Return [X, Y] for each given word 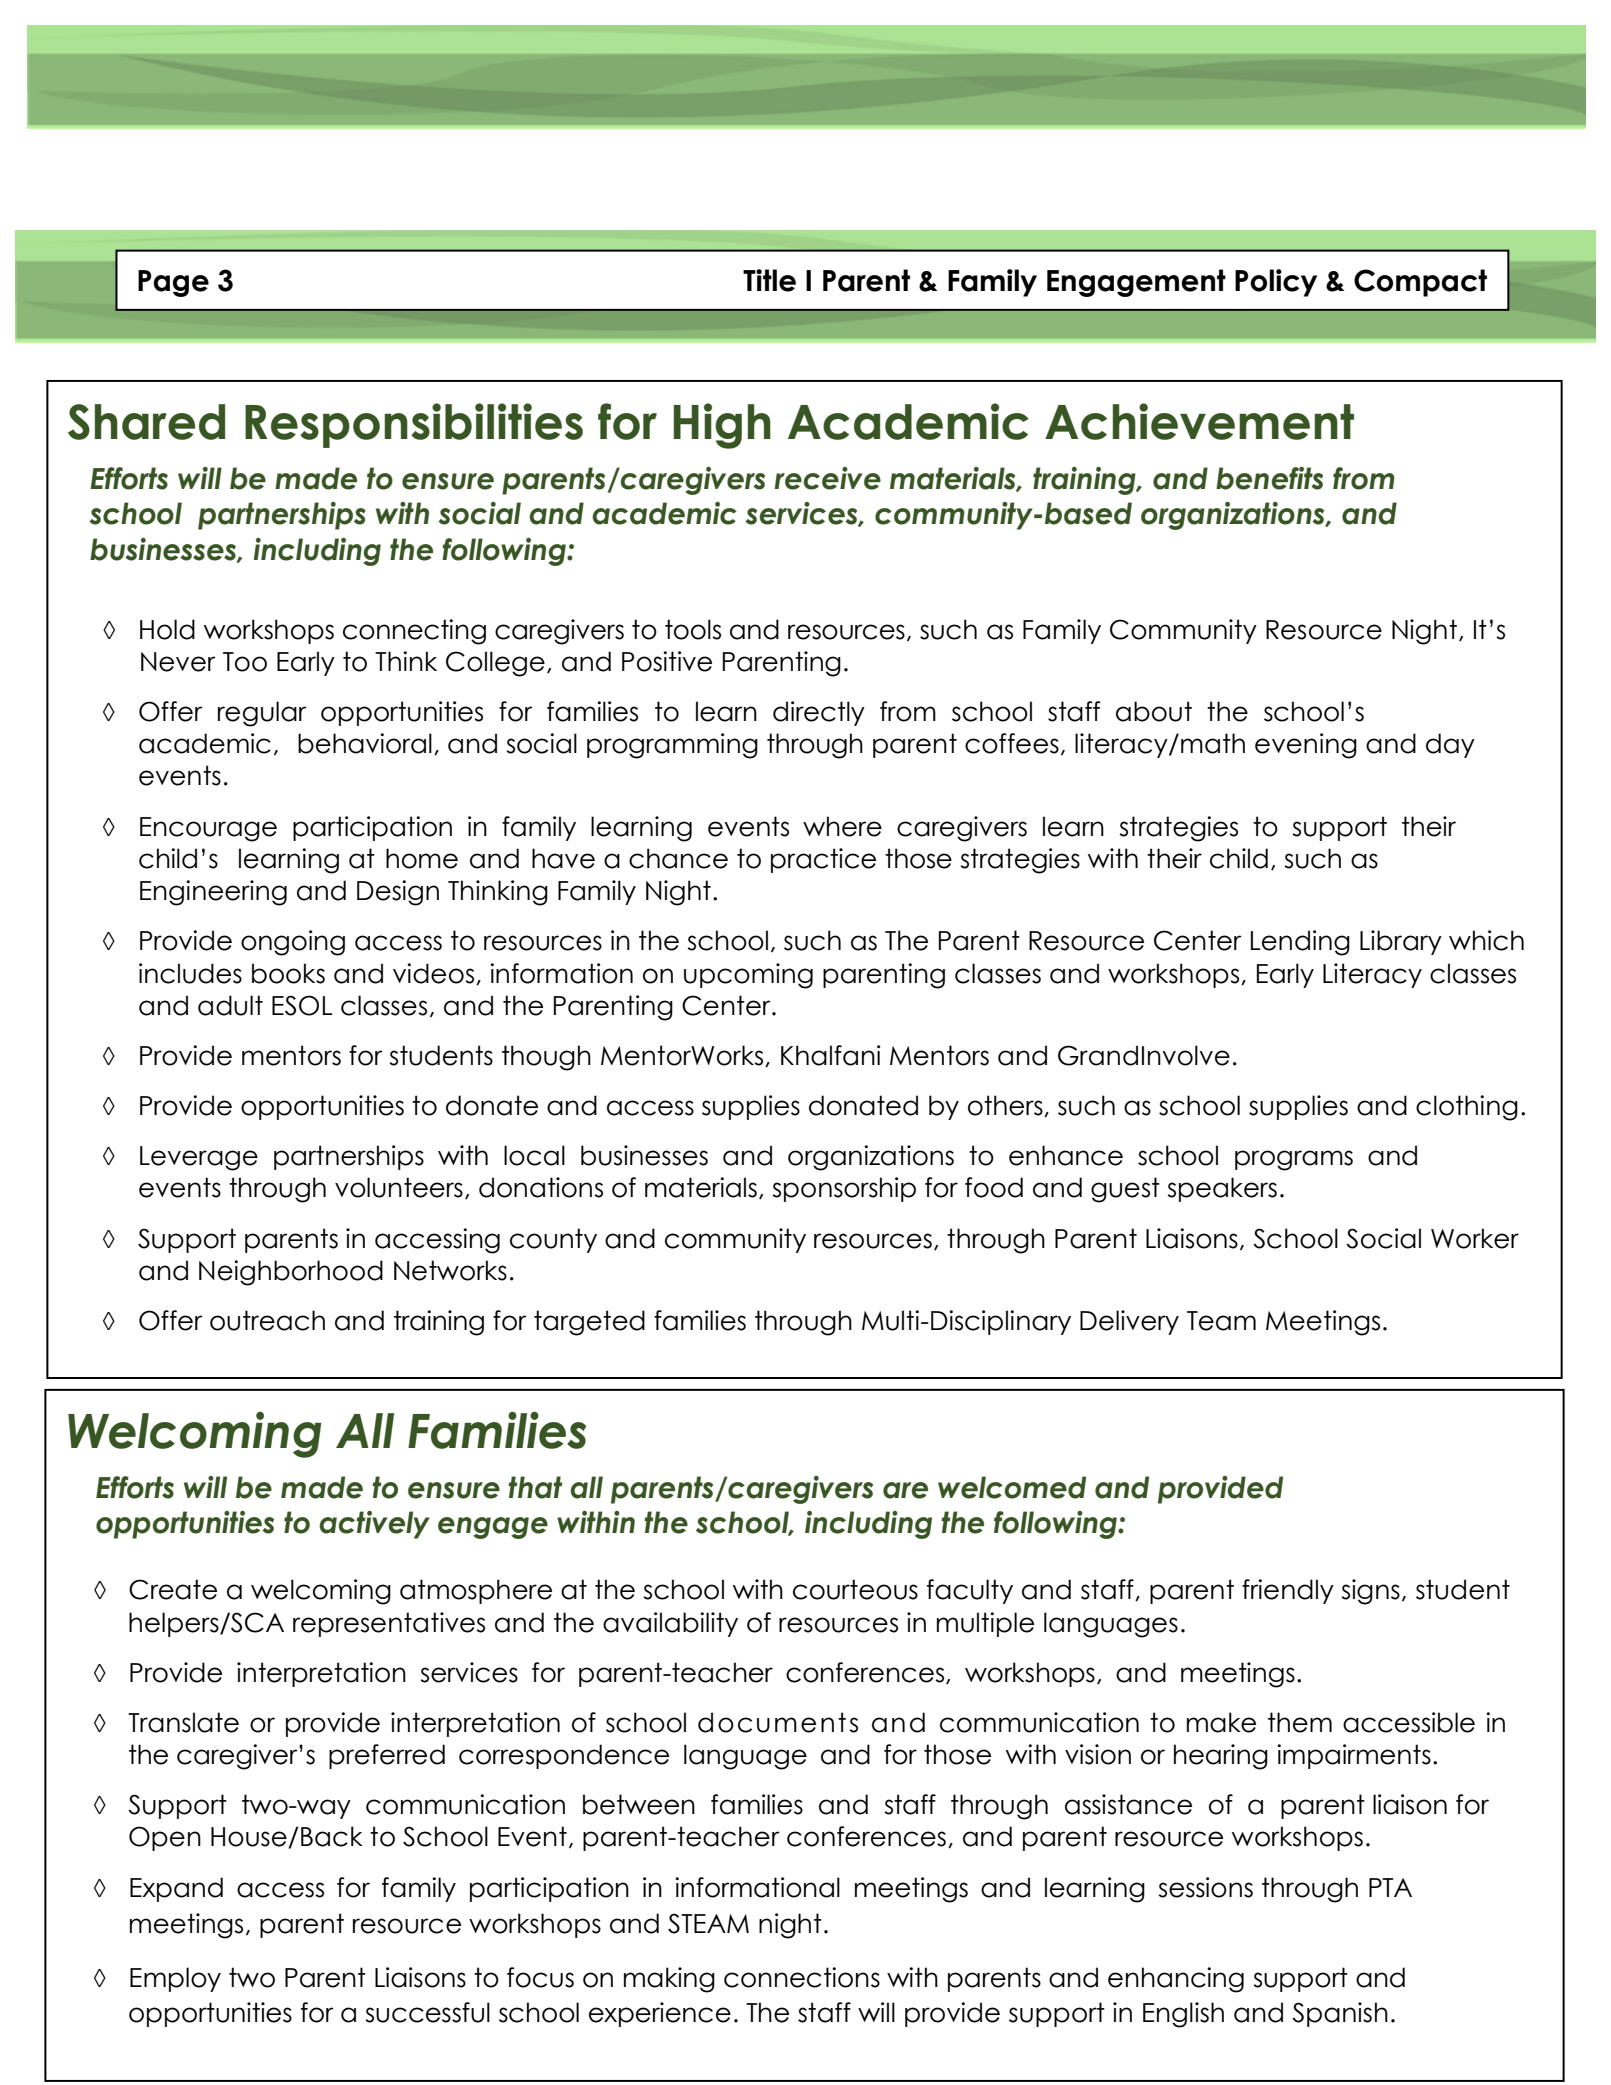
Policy [1276, 283]
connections [802, 1977]
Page [173, 283]
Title [769, 280]
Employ [175, 1979]
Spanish [1340, 2014]
